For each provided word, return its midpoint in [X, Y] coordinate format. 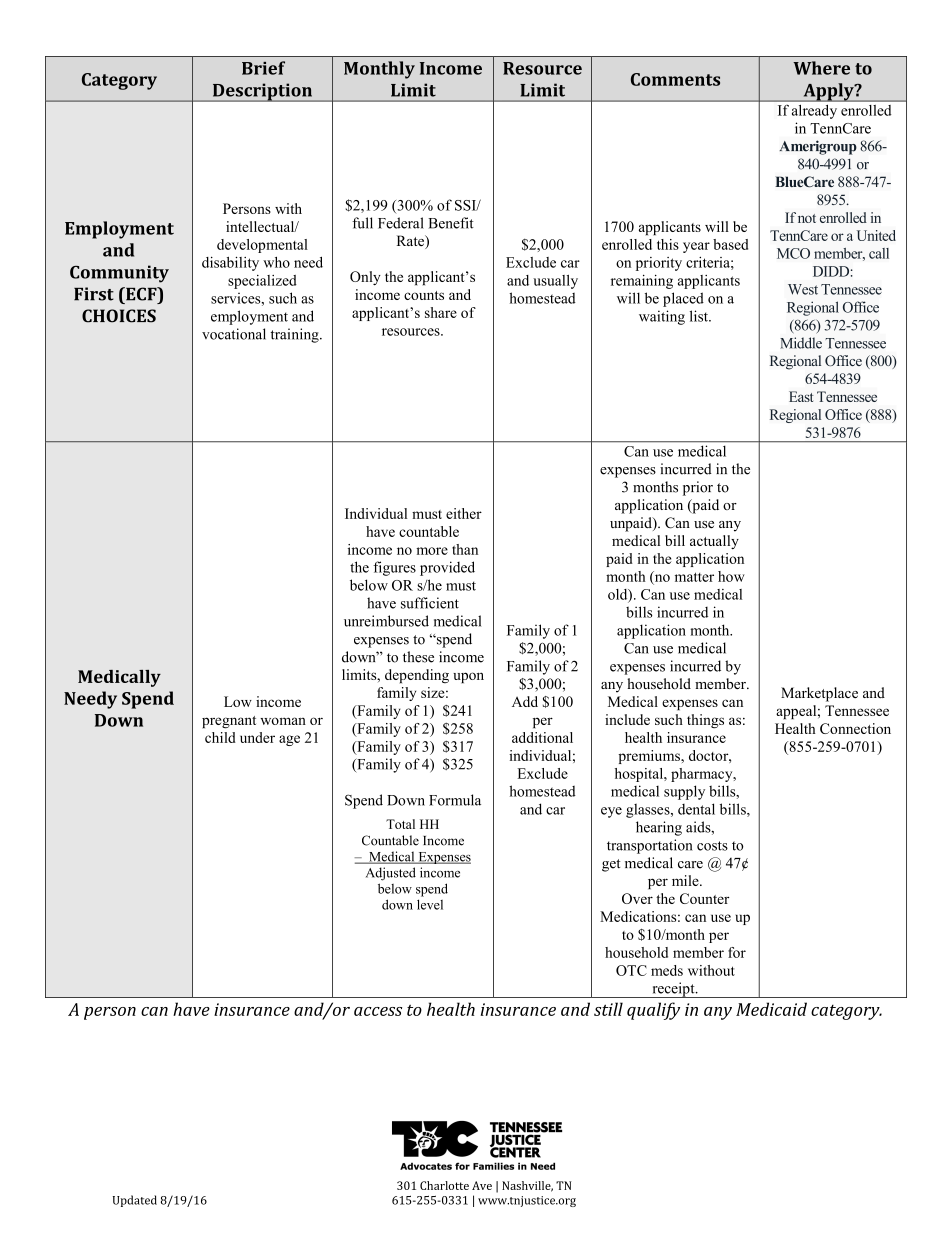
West [803, 289]
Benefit [451, 223]
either [464, 513]
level [430, 904]
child [220, 737]
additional [542, 737]
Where [821, 68]
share [441, 312]
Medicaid [771, 1009]
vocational [234, 334]
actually [714, 542]
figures [394, 568]
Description [262, 92]
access [378, 1011]
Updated [135, 1201]
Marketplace [819, 694]
